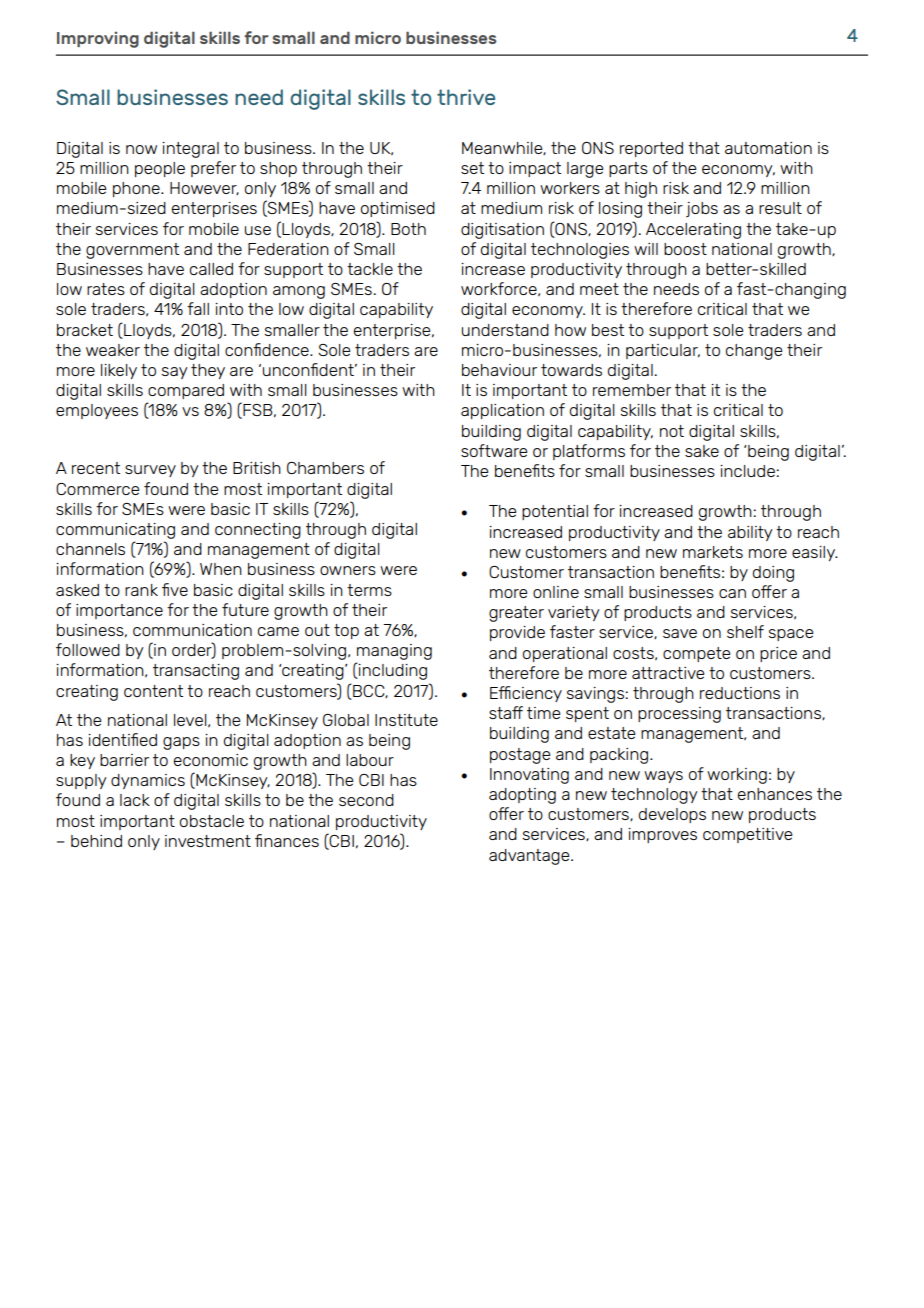 The width and height of the page is (924, 1308). What do you see at coordinates (369, 590) in the page?
I see `terms` at bounding box center [369, 590].
